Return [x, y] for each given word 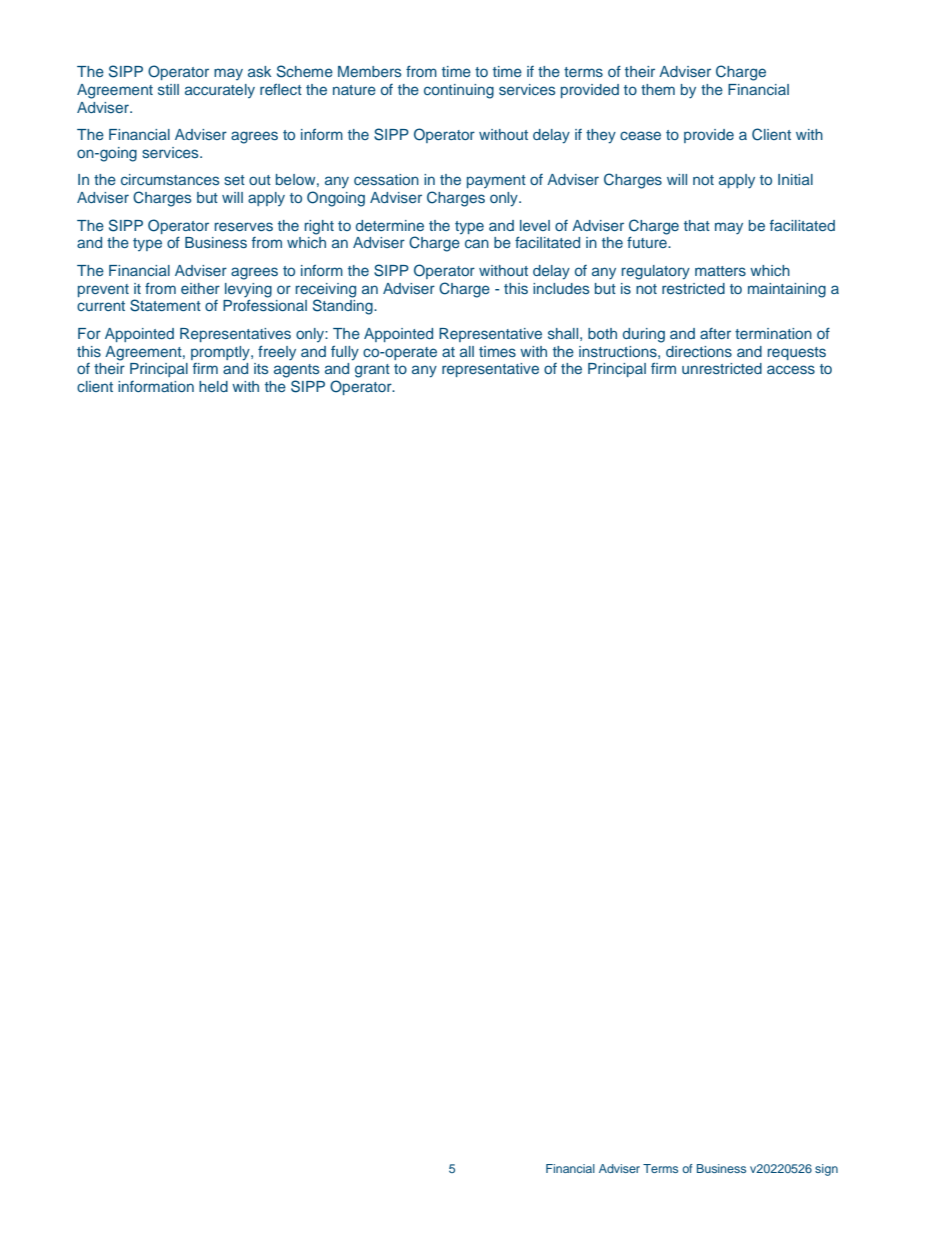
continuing [459, 91]
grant [372, 371]
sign [826, 1170]
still [168, 89]
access [791, 369]
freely [277, 353]
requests [797, 353]
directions [699, 351]
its [261, 368]
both [602, 333]
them [658, 89]
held [213, 386]
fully [345, 353]
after [715, 333]
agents [296, 371]
